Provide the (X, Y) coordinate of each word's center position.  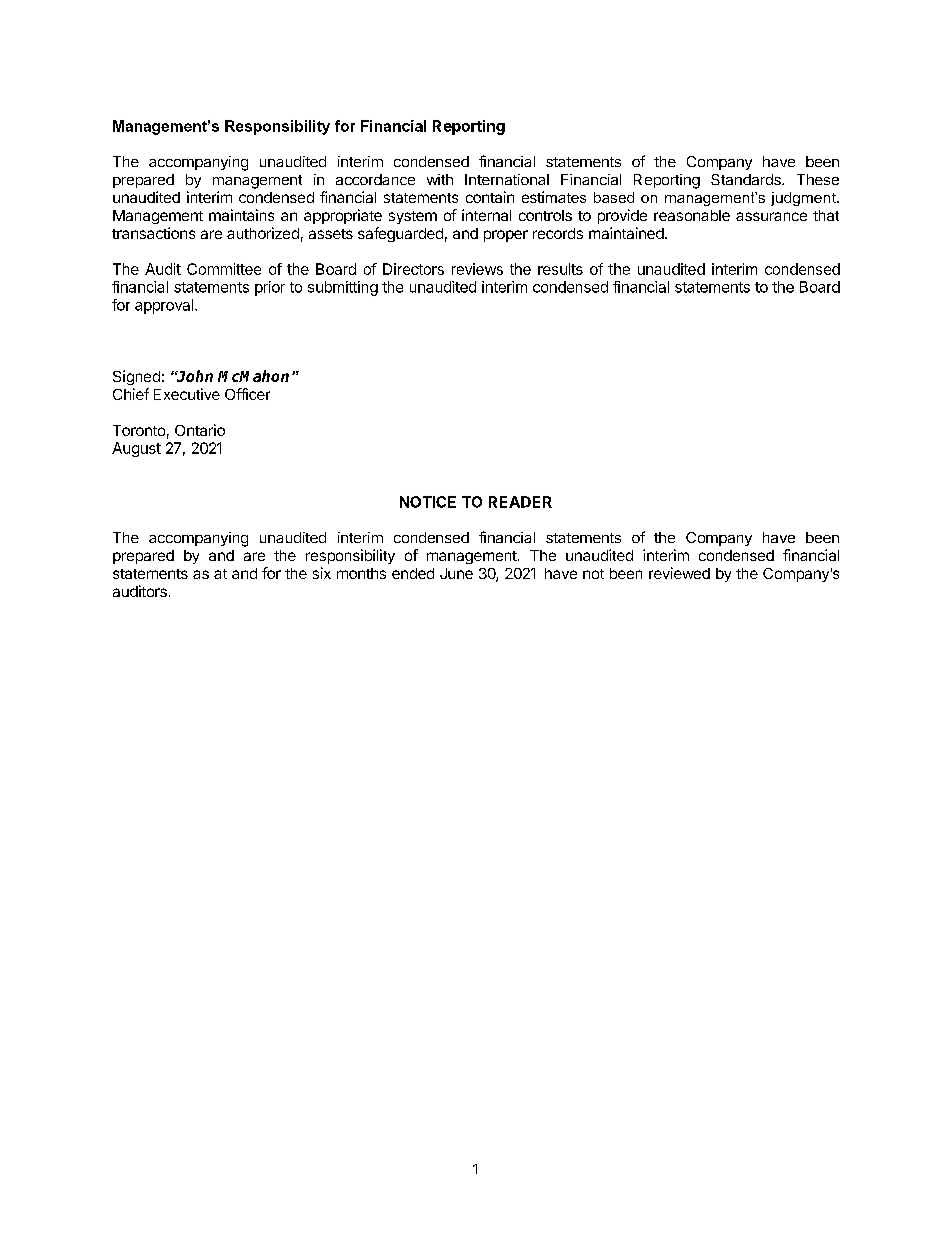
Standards (747, 179)
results (560, 269)
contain (490, 197)
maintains (241, 215)
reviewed (679, 573)
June (456, 573)
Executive (187, 394)
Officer (247, 394)
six (322, 573)
